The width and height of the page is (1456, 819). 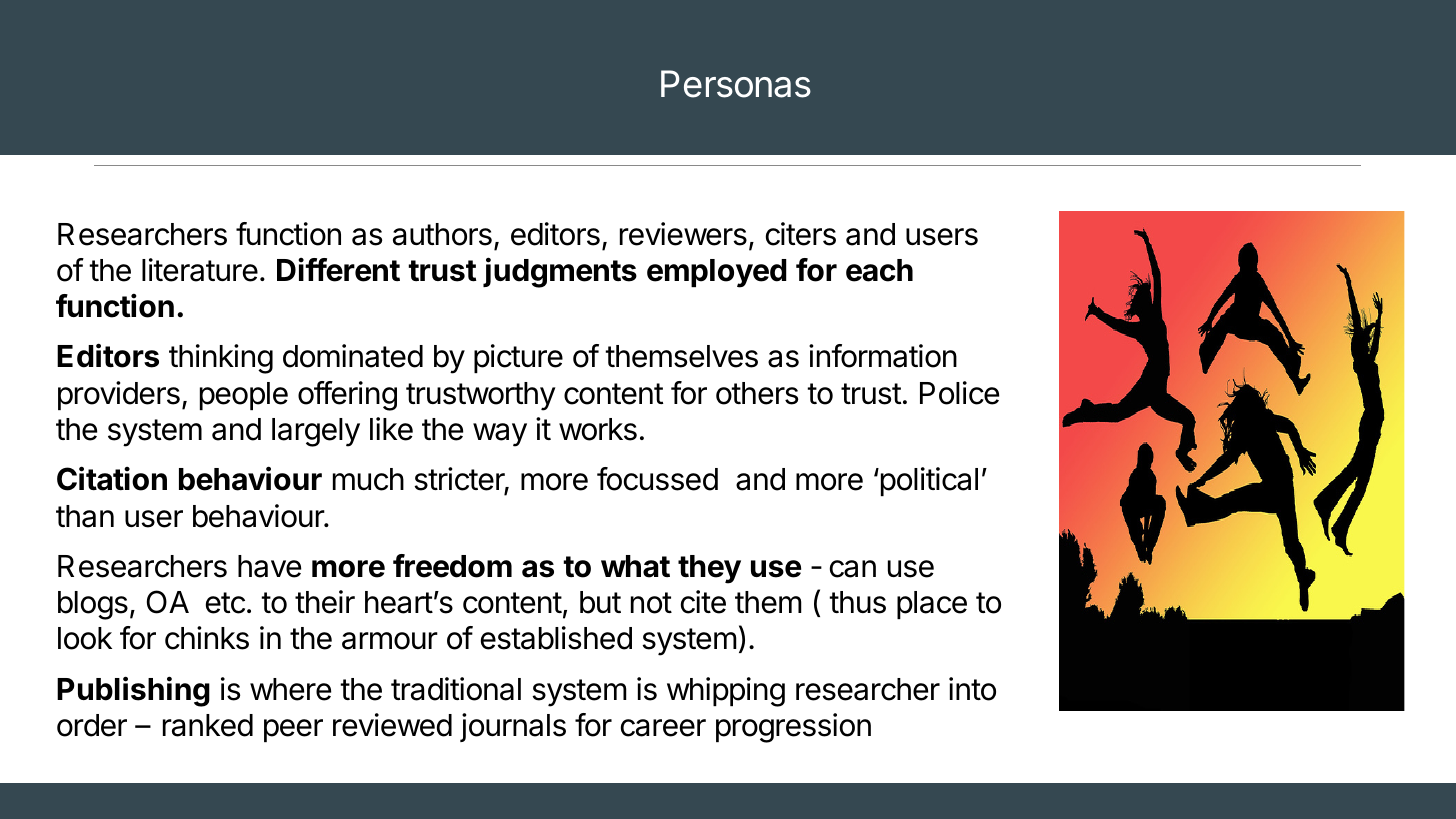 What do you see at coordinates (500, 435) in the page?
I see `way` at bounding box center [500, 435].
